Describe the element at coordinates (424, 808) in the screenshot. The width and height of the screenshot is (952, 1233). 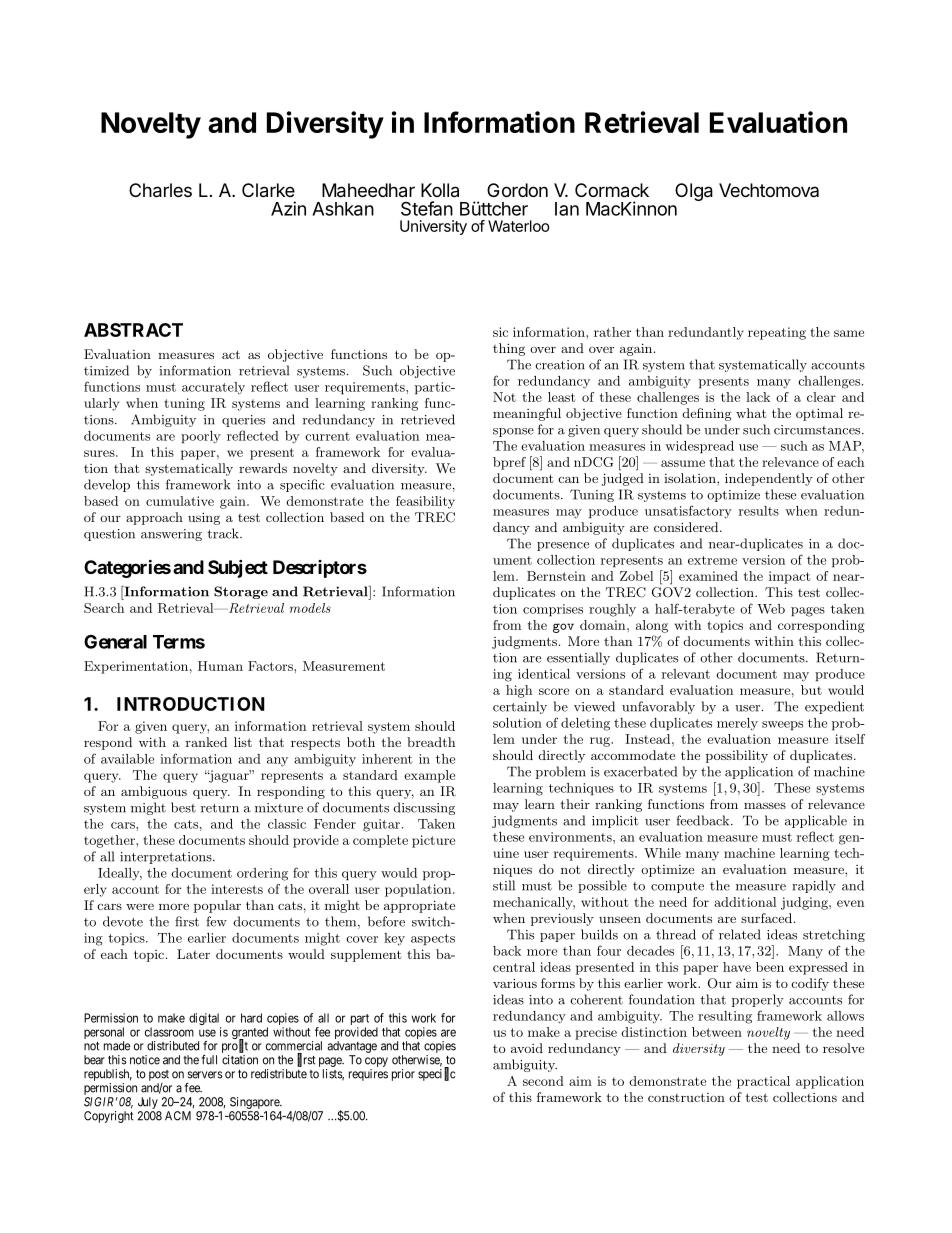
I see `discussing` at that location.
